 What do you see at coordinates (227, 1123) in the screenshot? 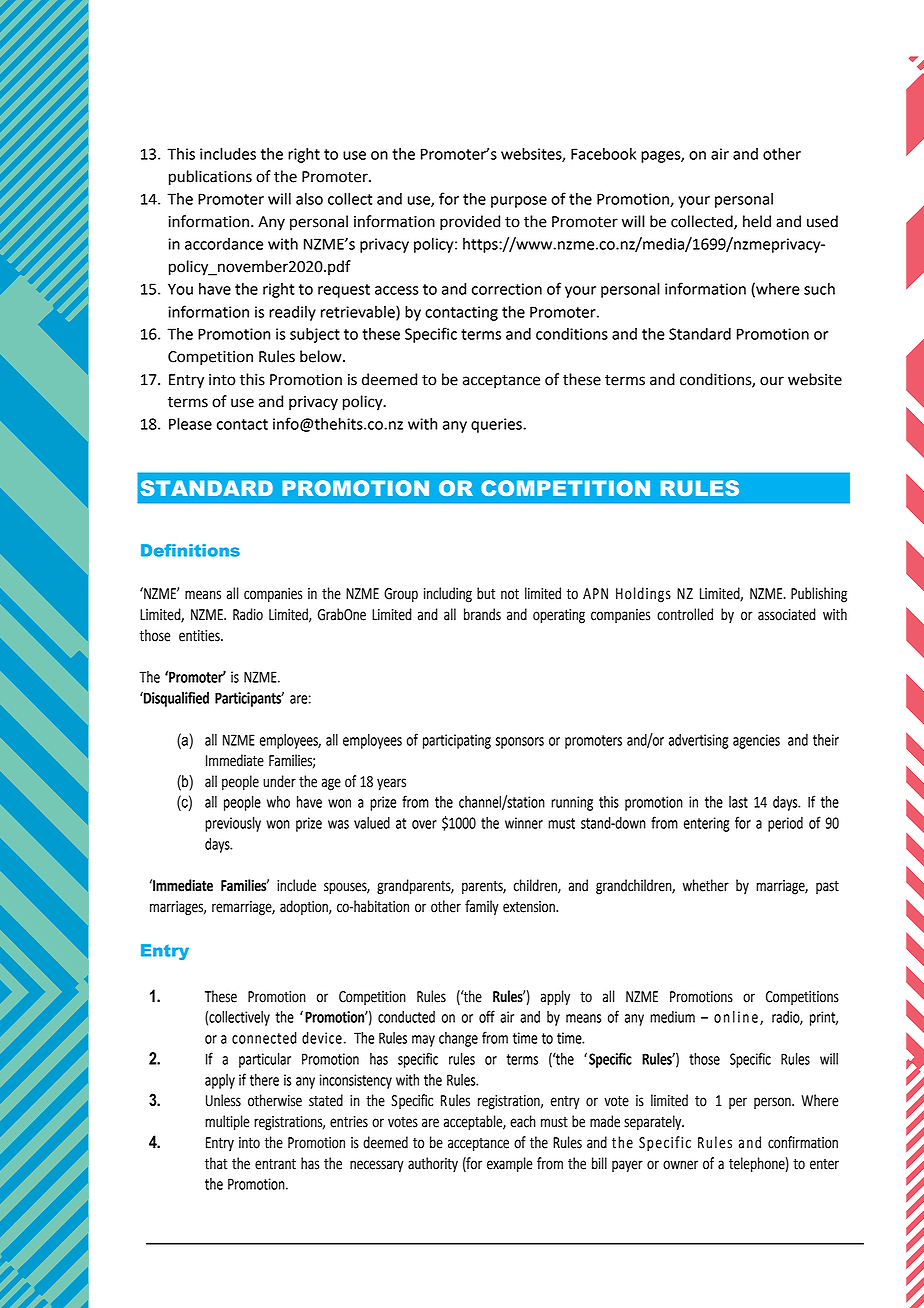
I see `multiple` at bounding box center [227, 1123].
